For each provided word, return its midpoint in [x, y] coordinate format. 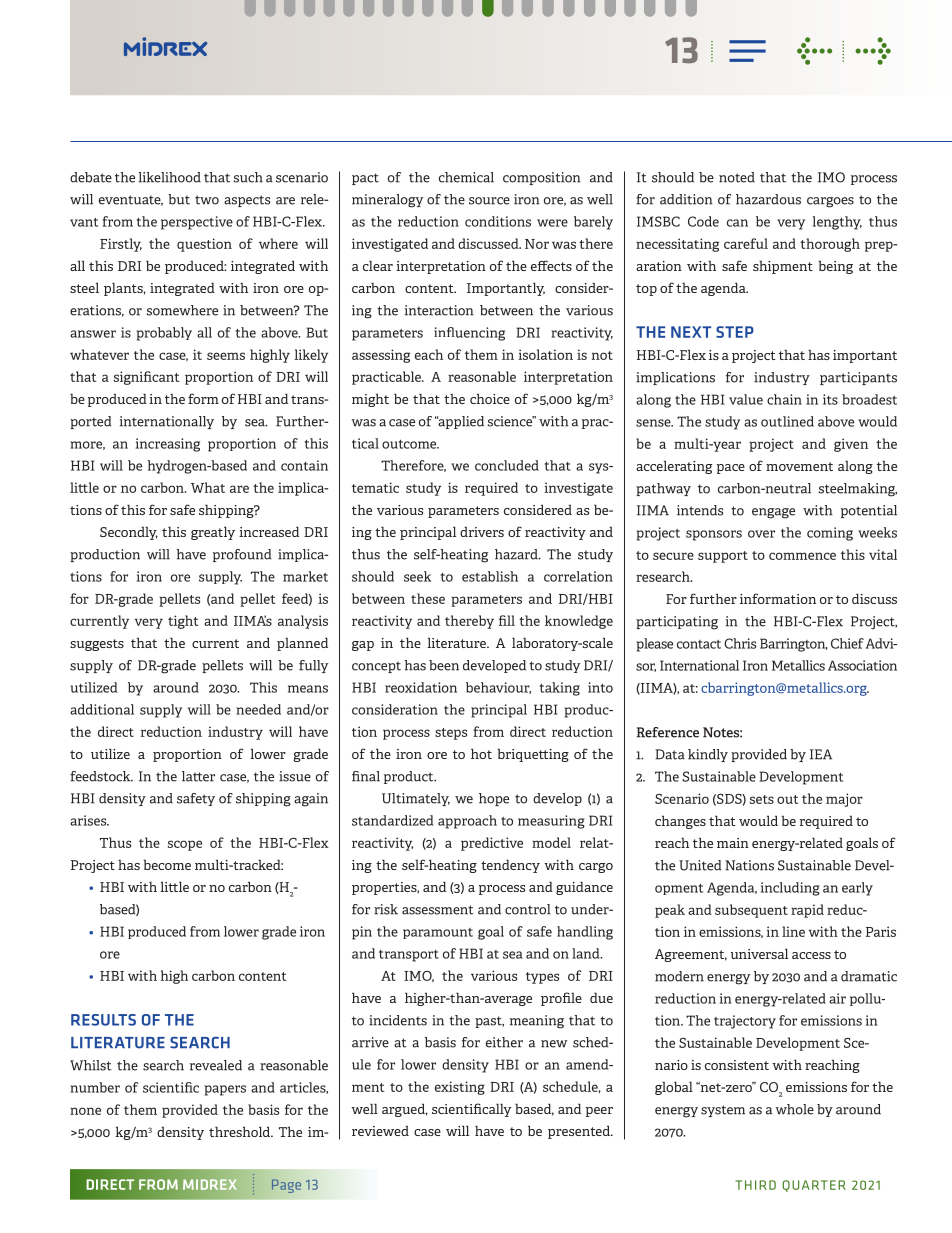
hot [481, 753]
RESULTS [103, 1020]
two [207, 200]
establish [490, 576]
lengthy [837, 223]
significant [146, 378]
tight [183, 622]
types [542, 978]
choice [490, 398]
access [811, 955]
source [489, 201]
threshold [240, 1131]
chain [784, 399]
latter [198, 776]
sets [762, 799]
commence [802, 556]
